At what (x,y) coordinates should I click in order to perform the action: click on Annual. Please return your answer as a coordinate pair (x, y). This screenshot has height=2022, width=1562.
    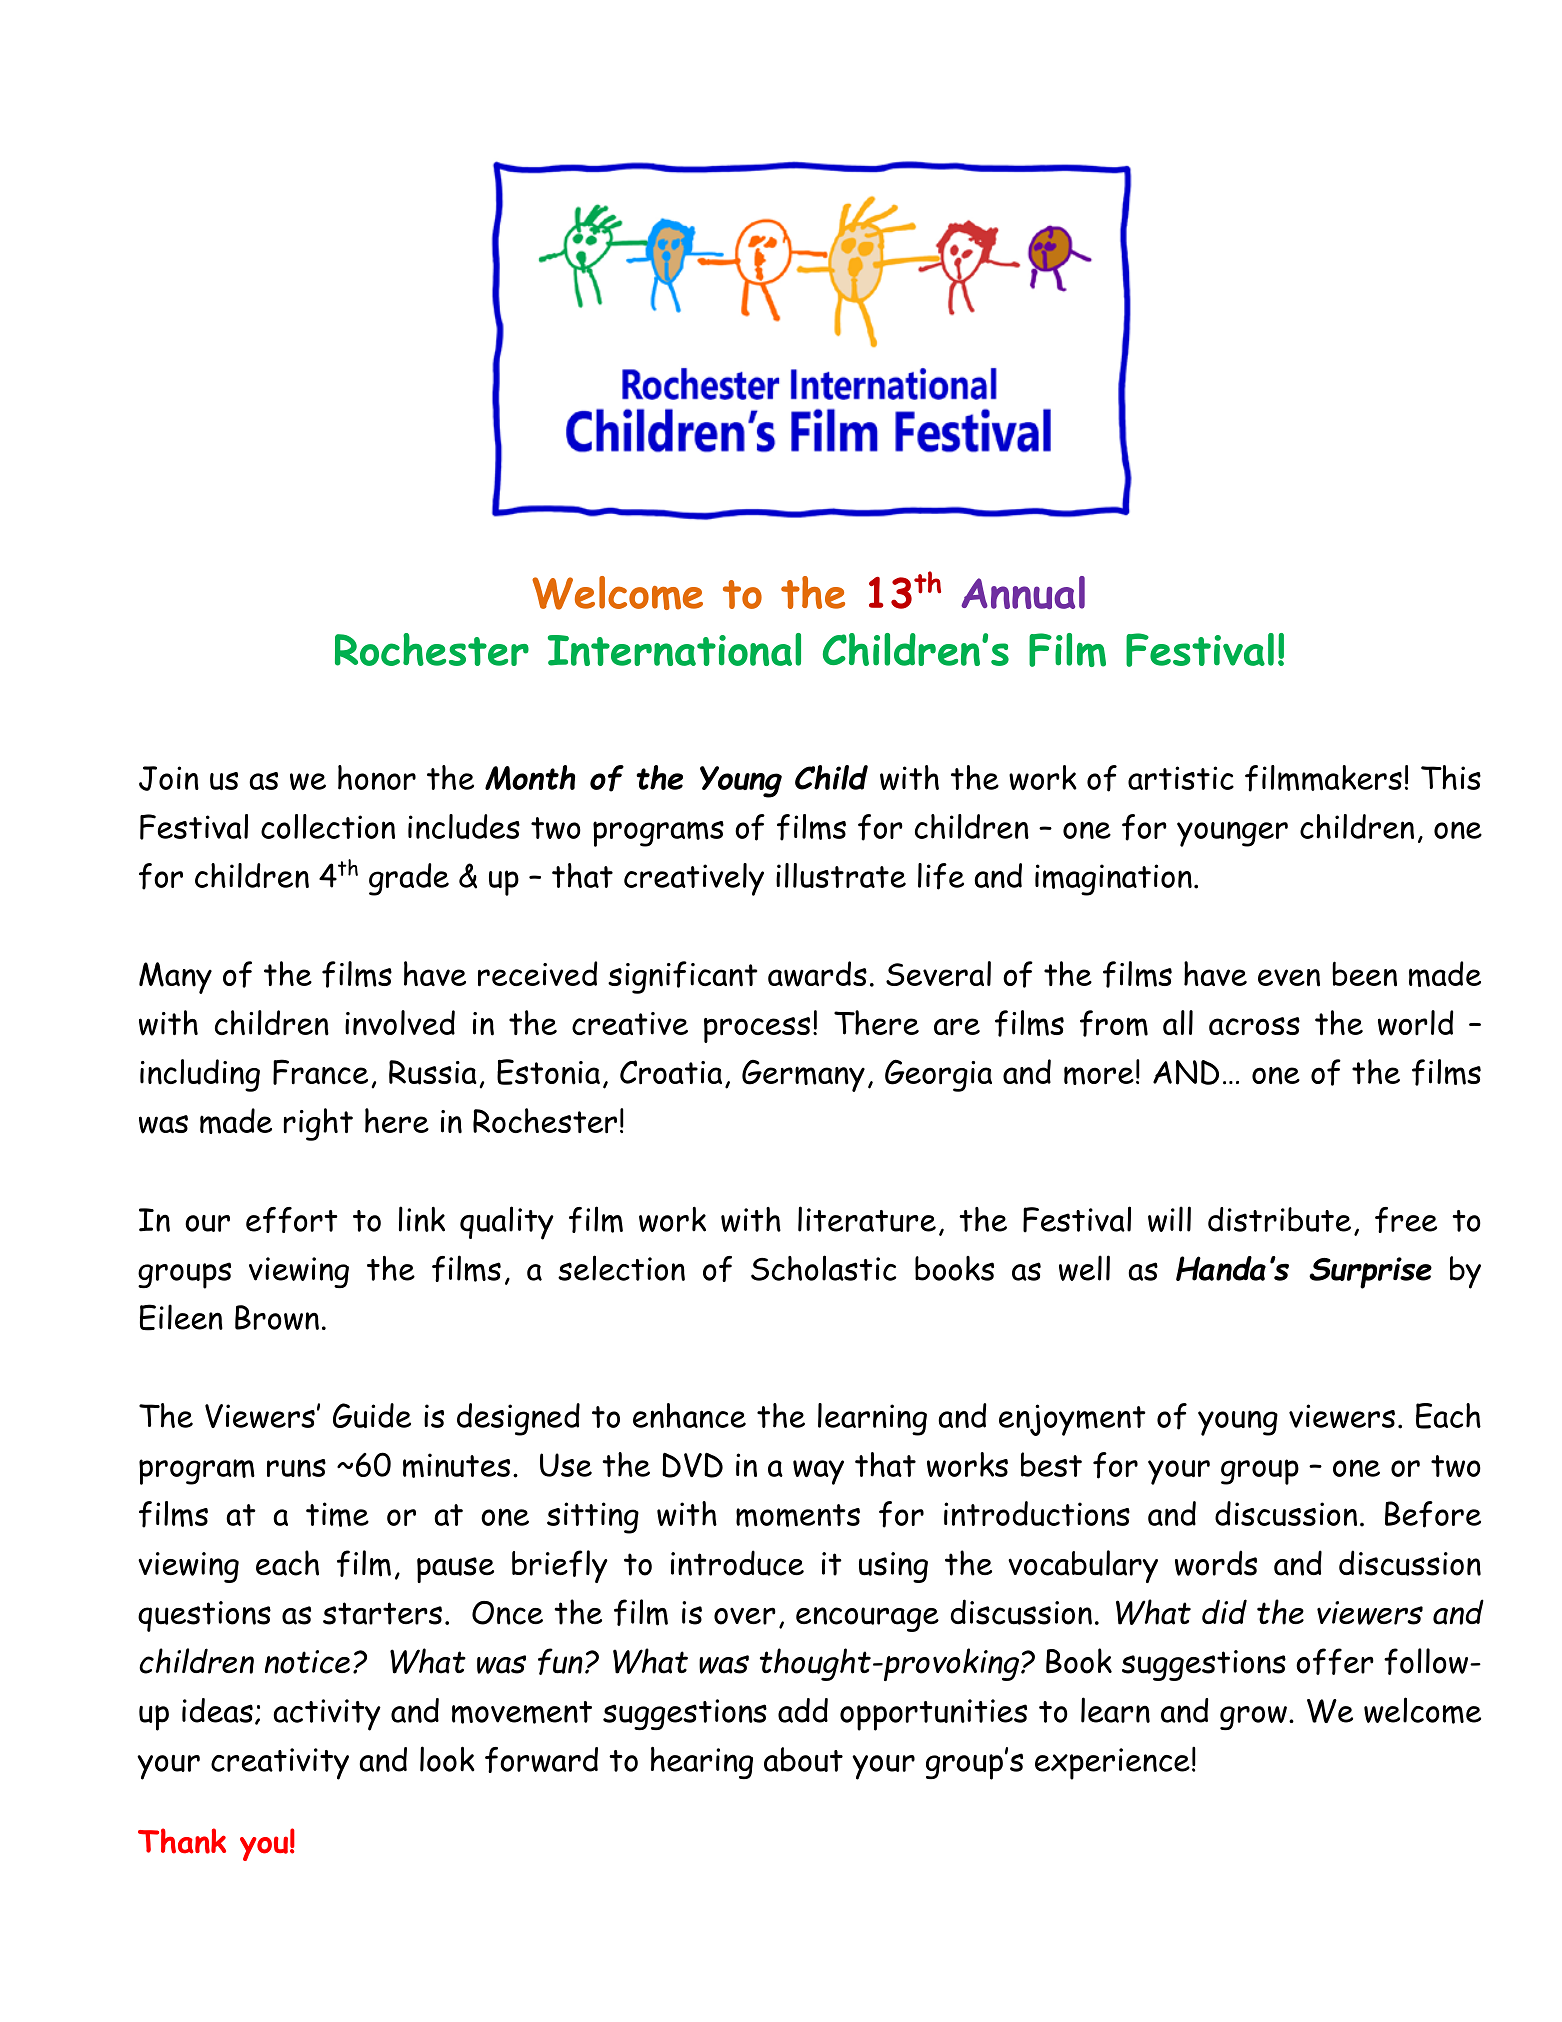
    Looking at the image, I should click on (1023, 592).
